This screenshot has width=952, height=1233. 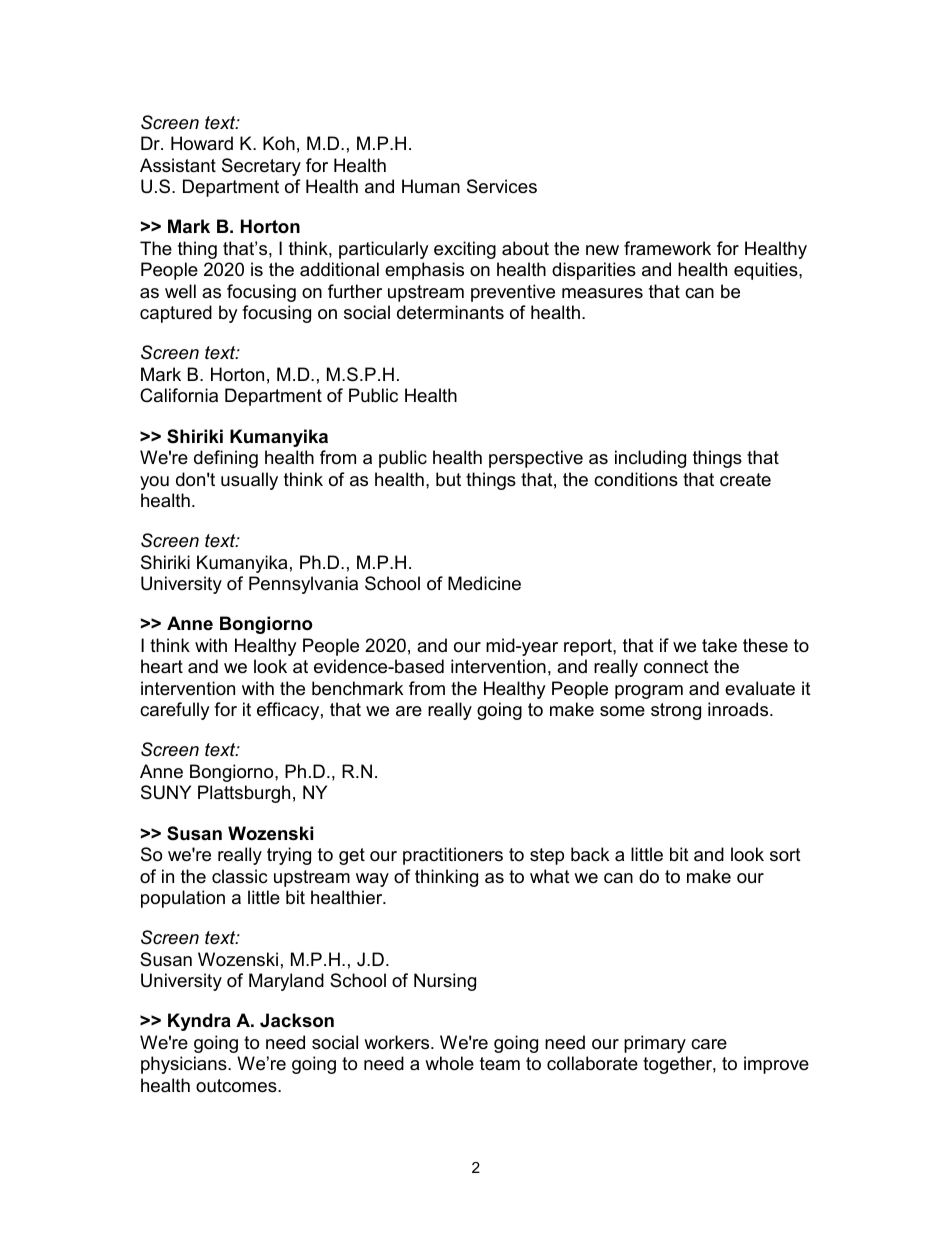 I want to click on Pennsylvania, so click(x=303, y=585).
